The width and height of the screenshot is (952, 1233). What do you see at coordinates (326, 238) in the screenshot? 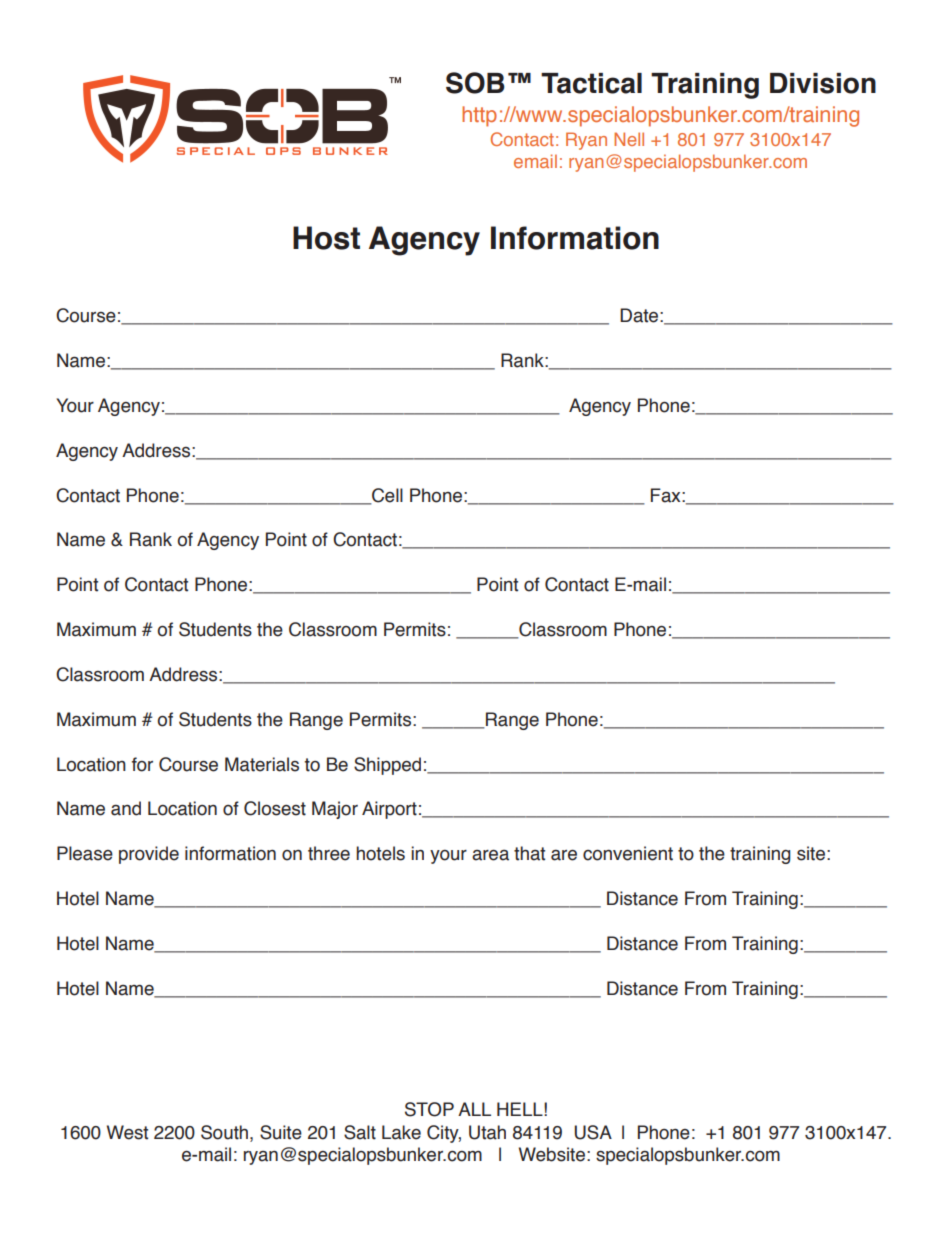
I see `Host` at bounding box center [326, 238].
